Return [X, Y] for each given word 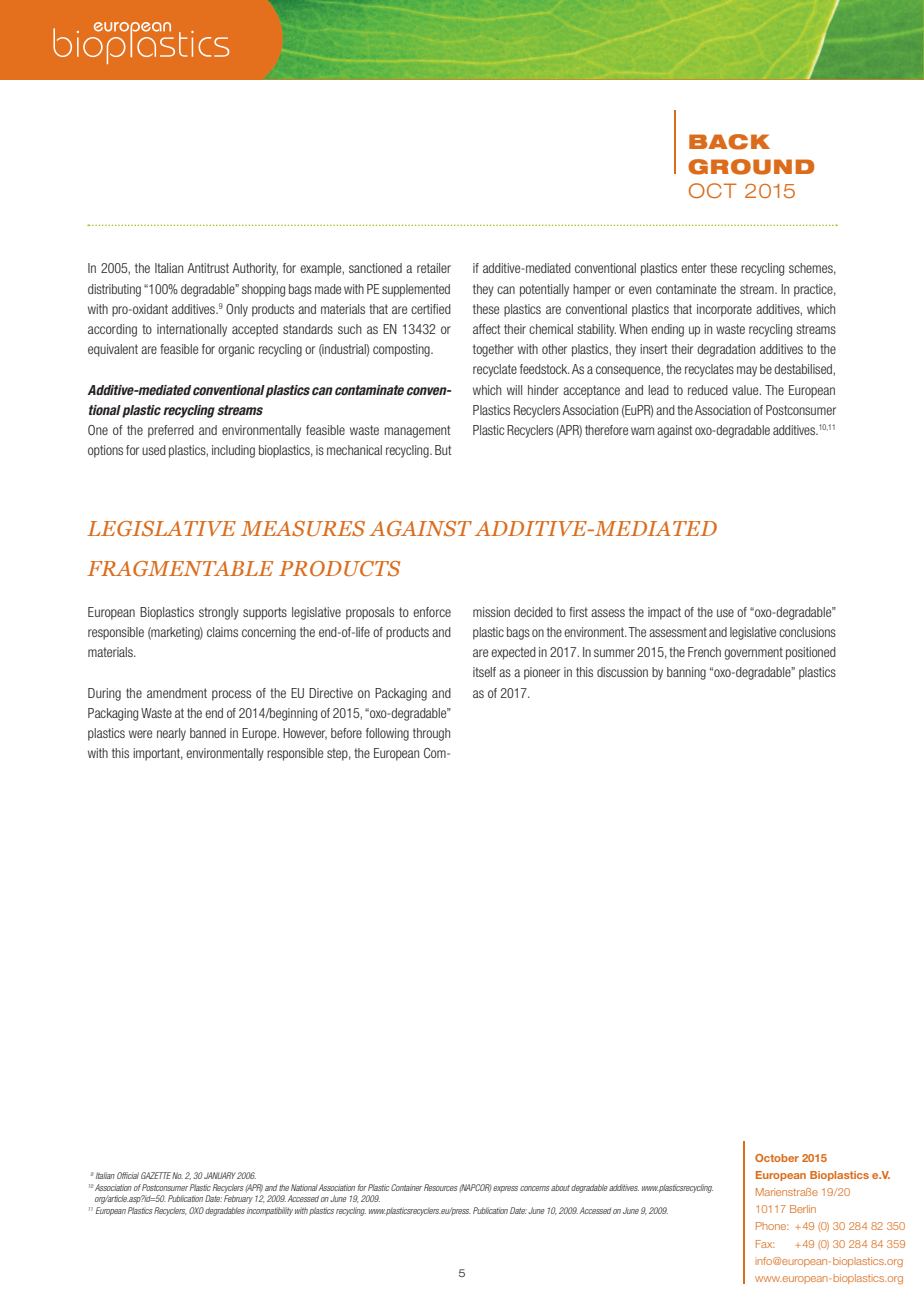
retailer [434, 268]
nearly [171, 734]
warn [642, 431]
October [777, 1158]
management [417, 431]
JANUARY [220, 1175]
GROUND [751, 167]
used [154, 450]
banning [686, 673]
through [431, 734]
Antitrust [208, 268]
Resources [441, 1187]
